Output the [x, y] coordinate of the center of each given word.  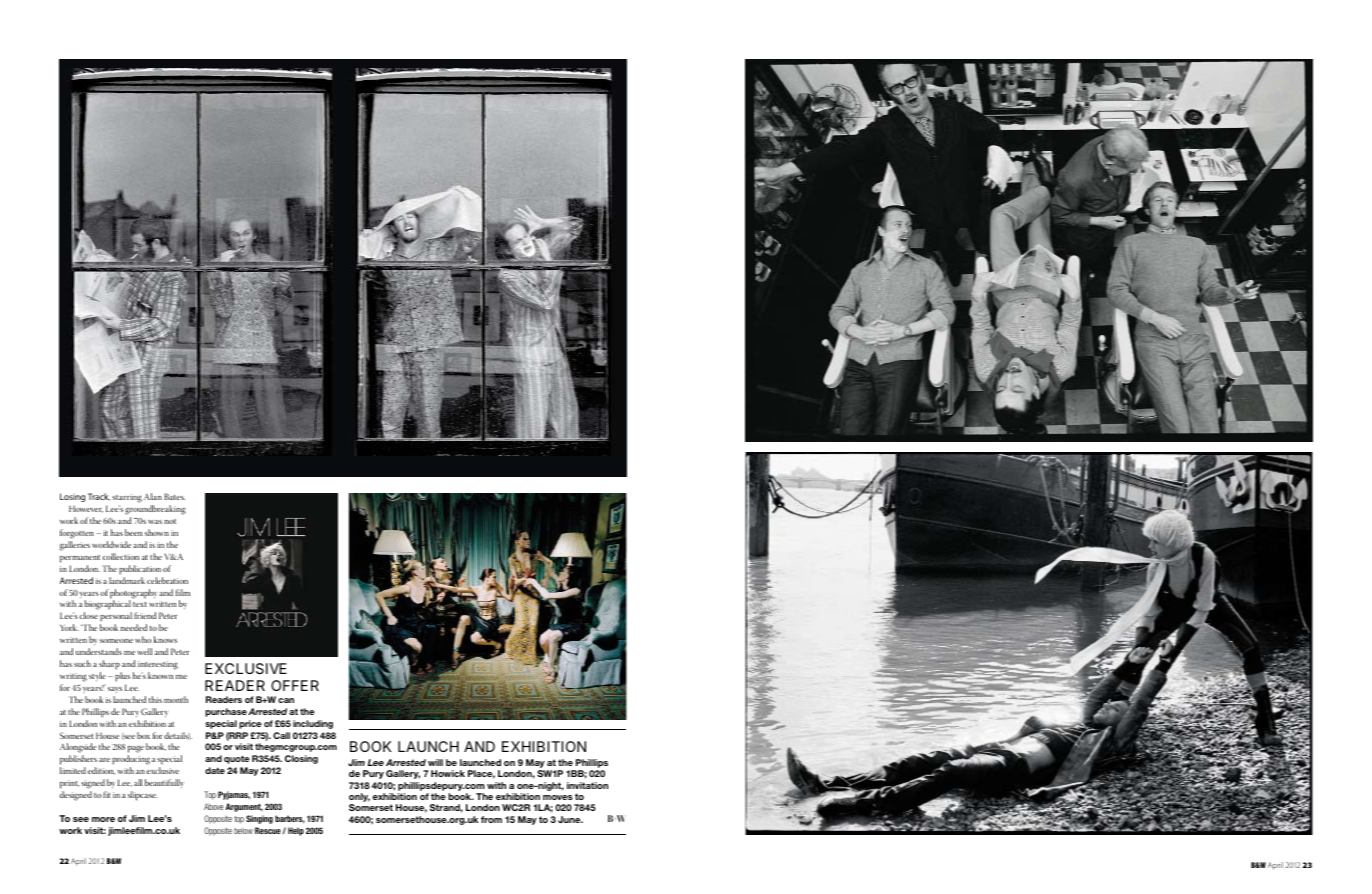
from [491, 819]
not [170, 521]
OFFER [295, 685]
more [103, 819]
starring [127, 498]
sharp [109, 665]
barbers [289, 819]
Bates [174, 496]
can [286, 700]
